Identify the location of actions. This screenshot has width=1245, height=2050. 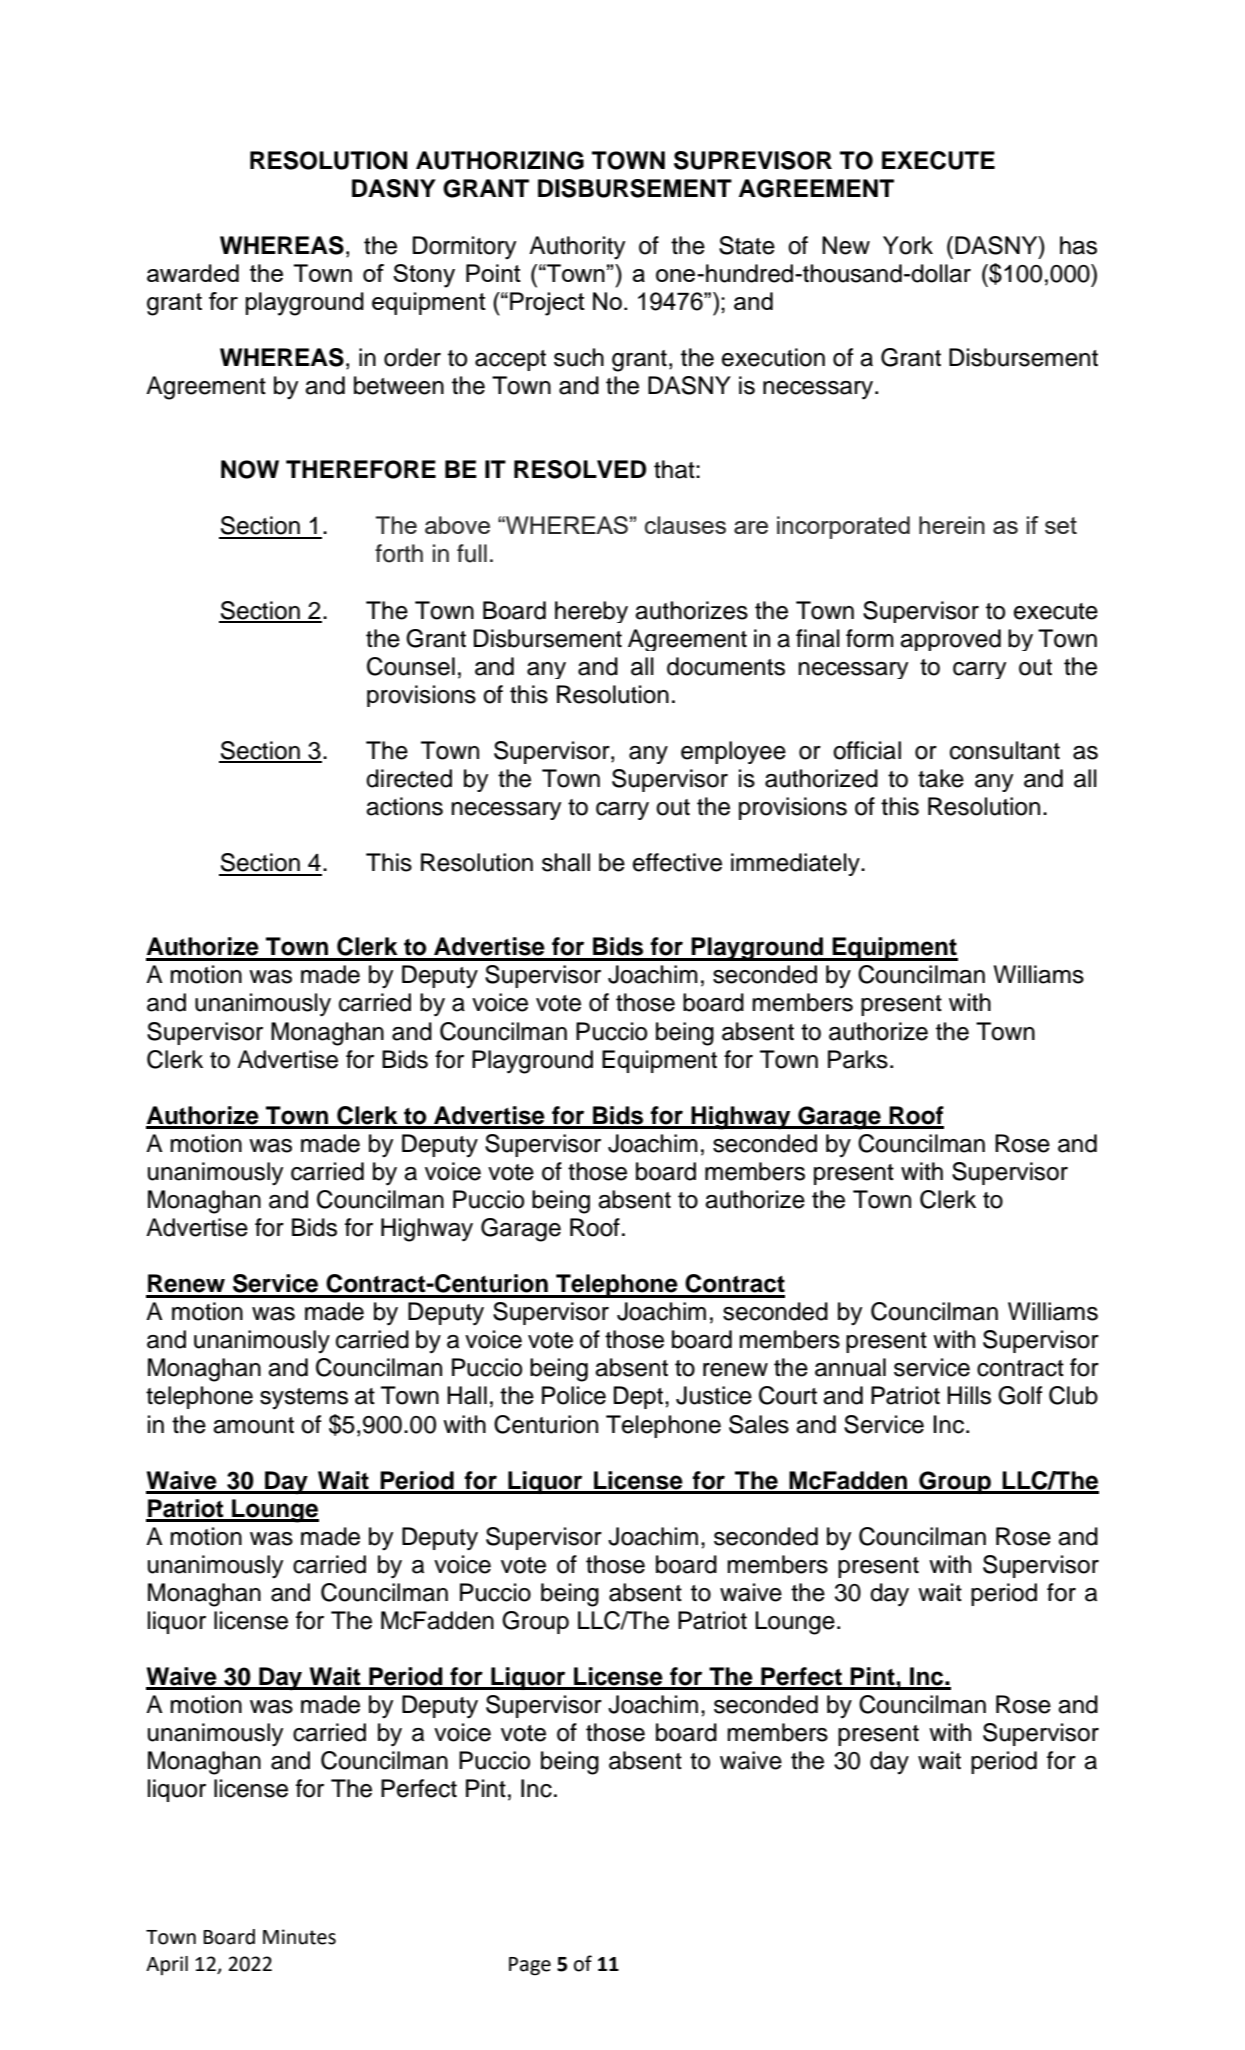
(404, 806).
